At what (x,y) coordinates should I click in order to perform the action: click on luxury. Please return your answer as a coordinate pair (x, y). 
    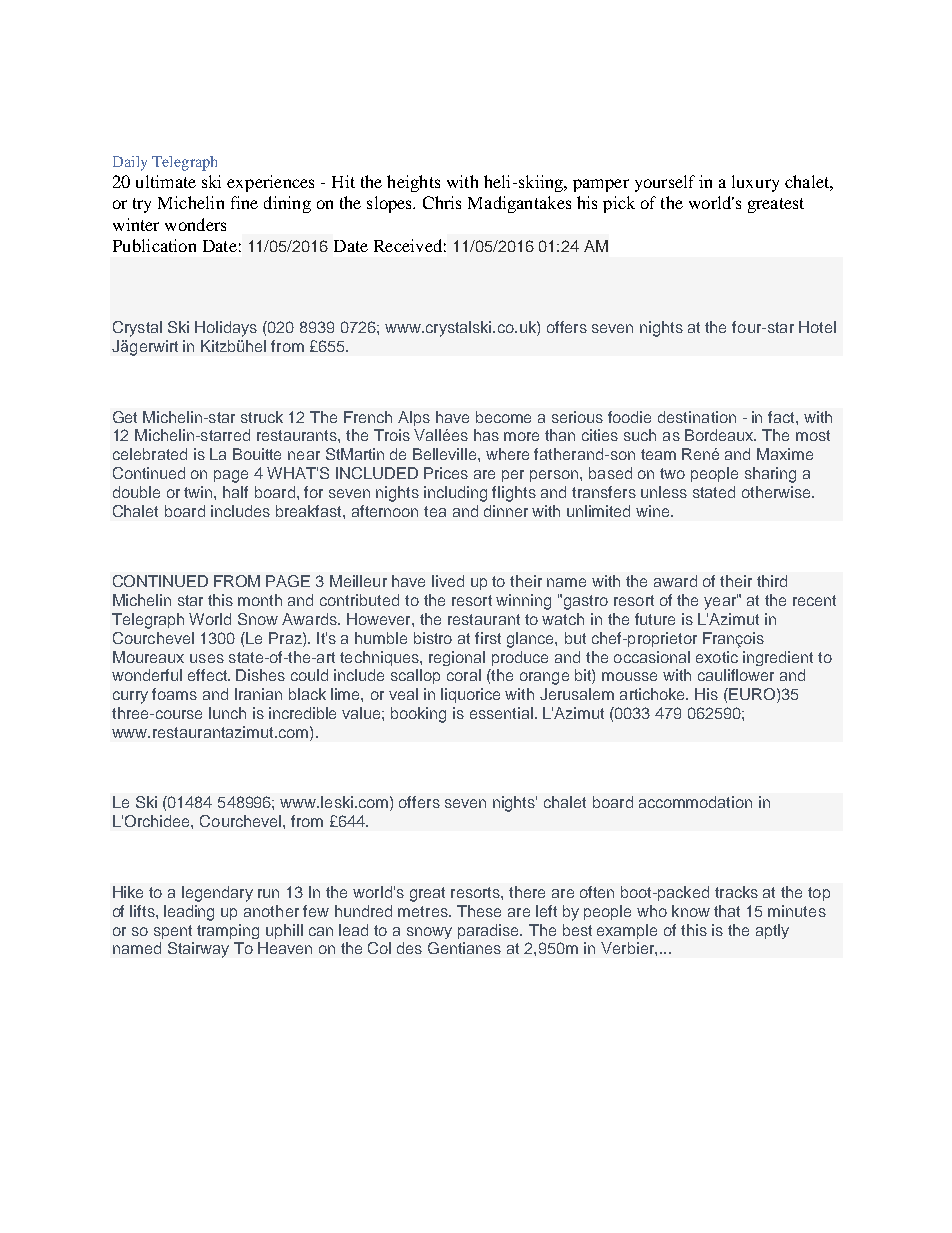
    Looking at the image, I should click on (755, 183).
